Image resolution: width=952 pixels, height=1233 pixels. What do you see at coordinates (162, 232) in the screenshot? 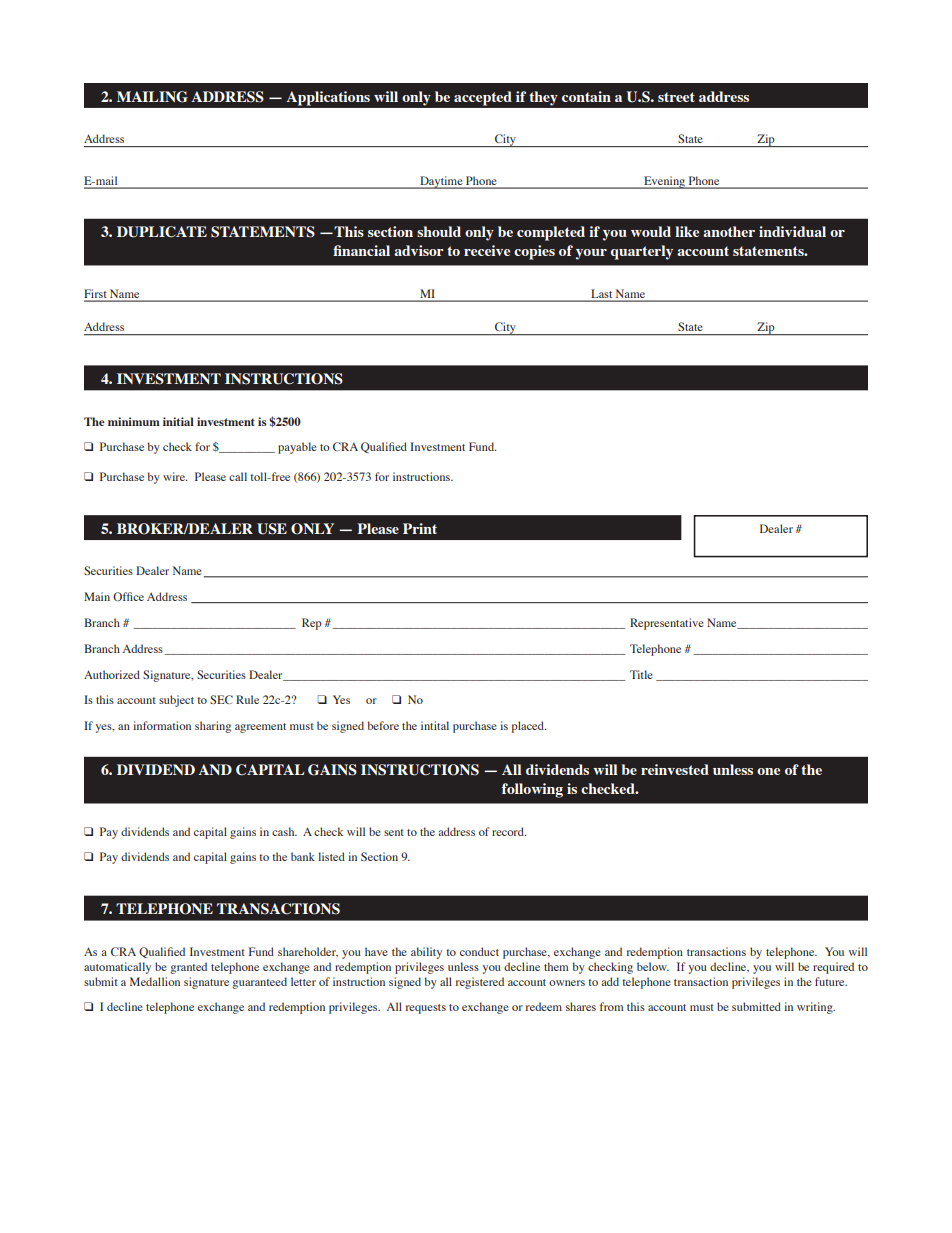
I see `DUPLICATE` at bounding box center [162, 232].
